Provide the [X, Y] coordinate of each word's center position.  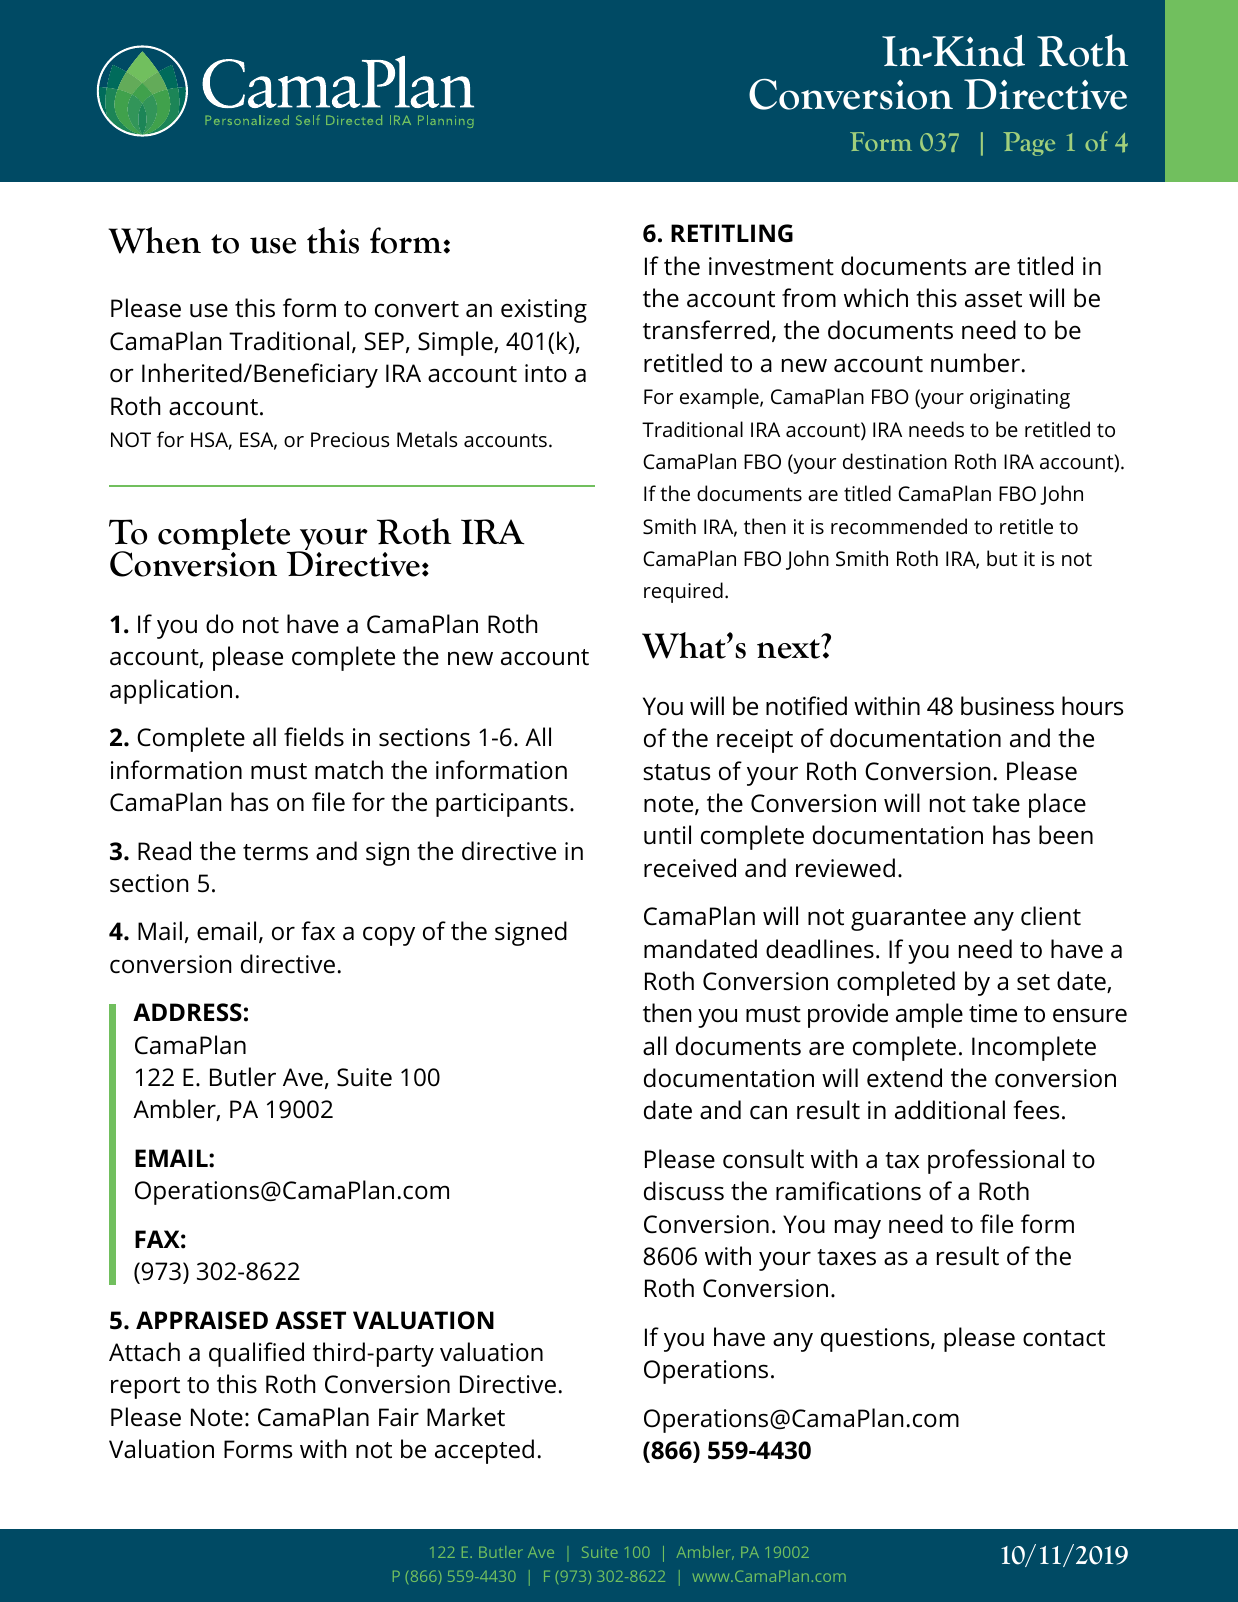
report [145, 1388]
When [154, 240]
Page [1029, 144]
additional [950, 1110]
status [676, 772]
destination [895, 461]
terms [275, 852]
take [996, 803]
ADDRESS [187, 1012]
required [683, 592]
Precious [350, 439]
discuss [684, 1191]
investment [771, 266]
